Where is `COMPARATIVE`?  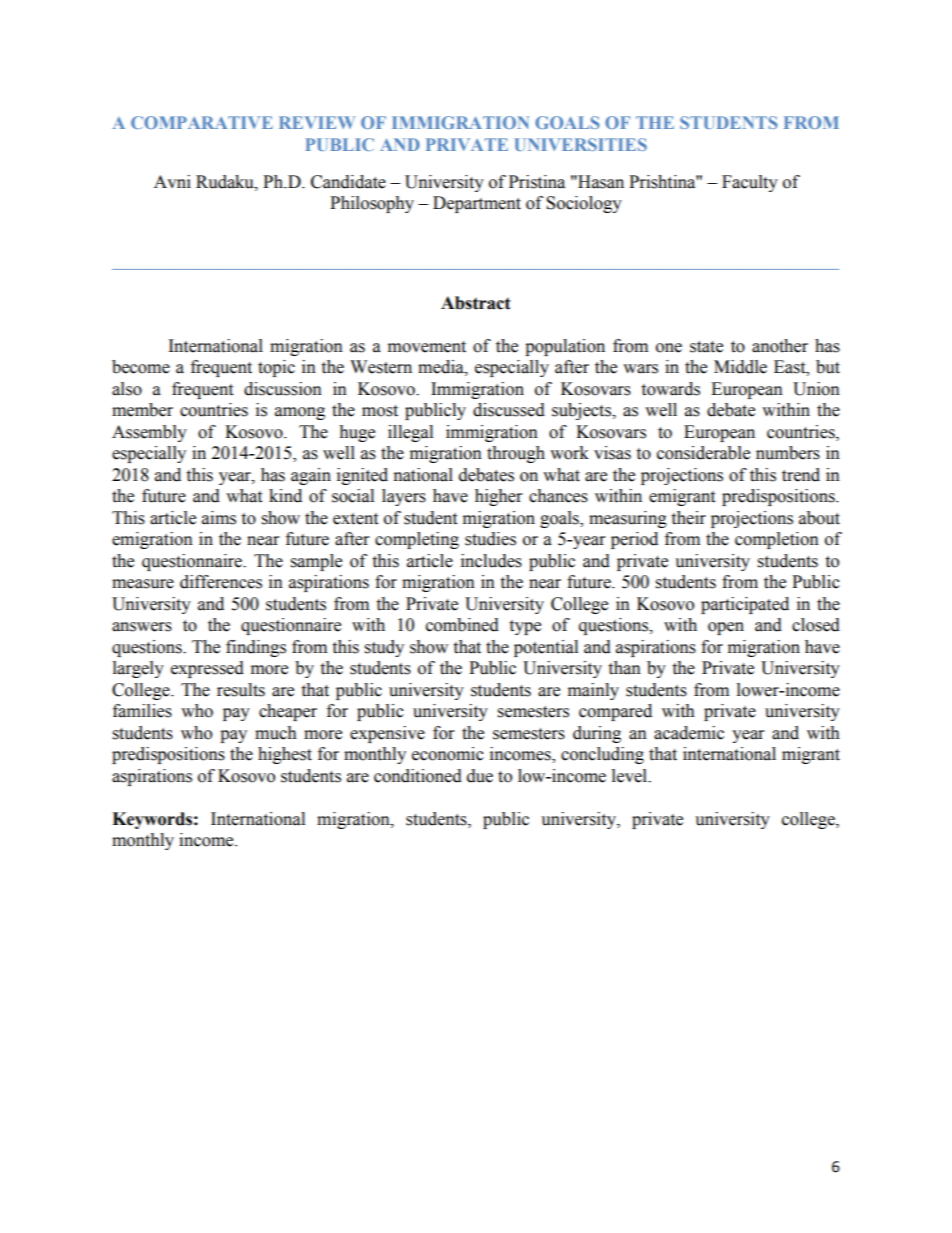 COMPARATIVE is located at coordinates (202, 122).
